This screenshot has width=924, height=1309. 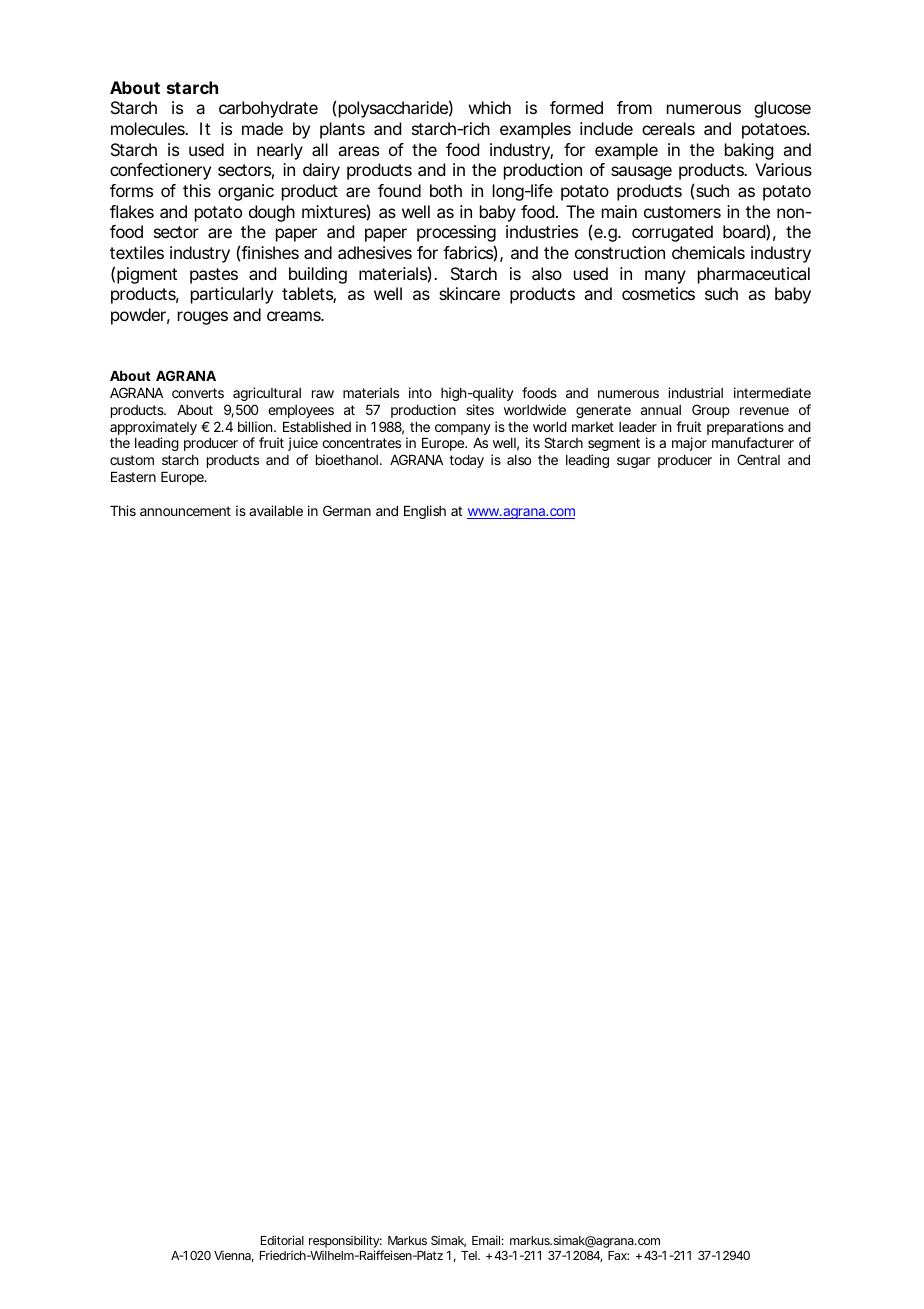 What do you see at coordinates (425, 512) in the screenshot?
I see `English` at bounding box center [425, 512].
